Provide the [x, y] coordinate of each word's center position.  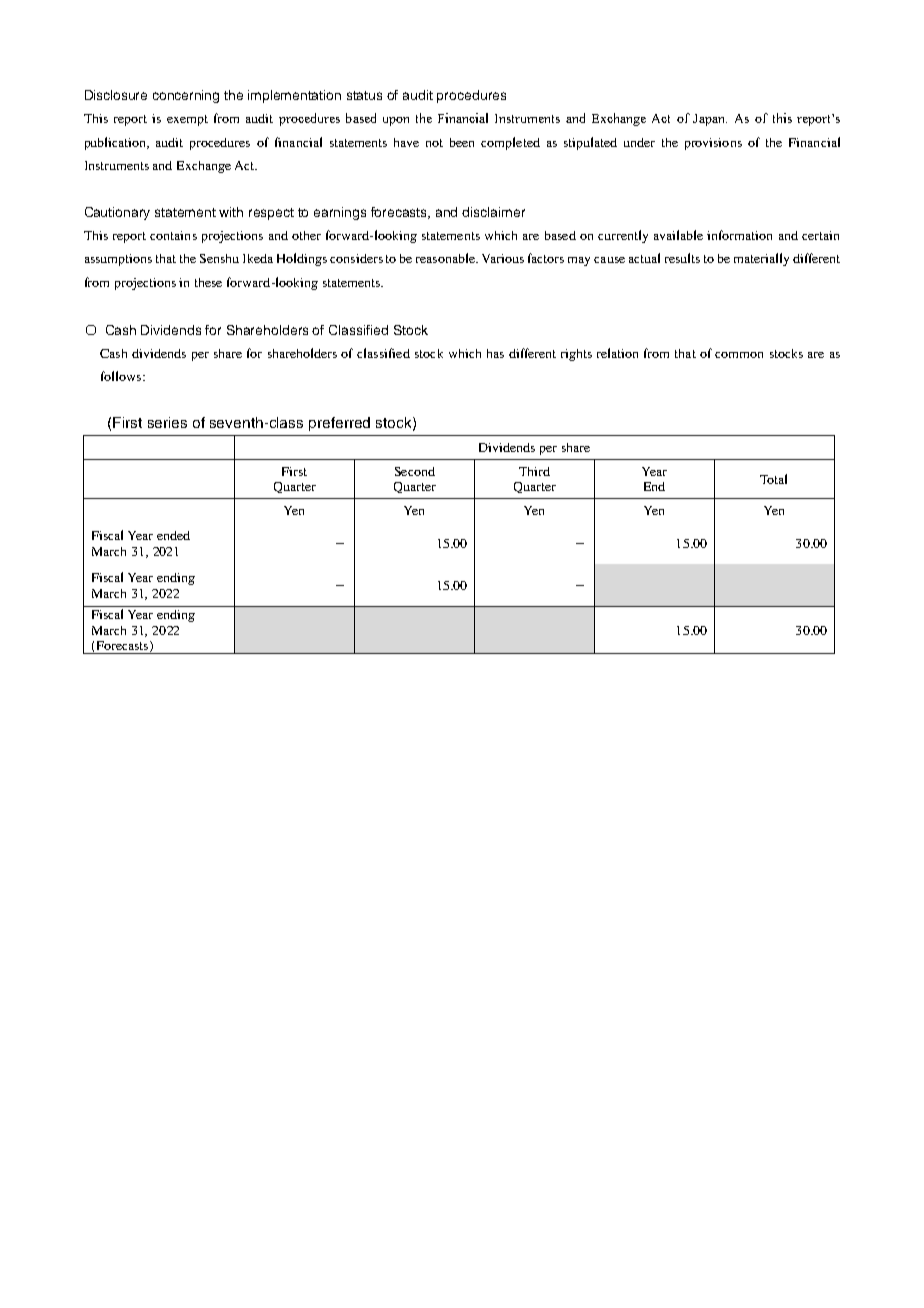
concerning [186, 96]
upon [396, 121]
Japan [710, 120]
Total [773, 479]
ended [173, 535]
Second [415, 471]
